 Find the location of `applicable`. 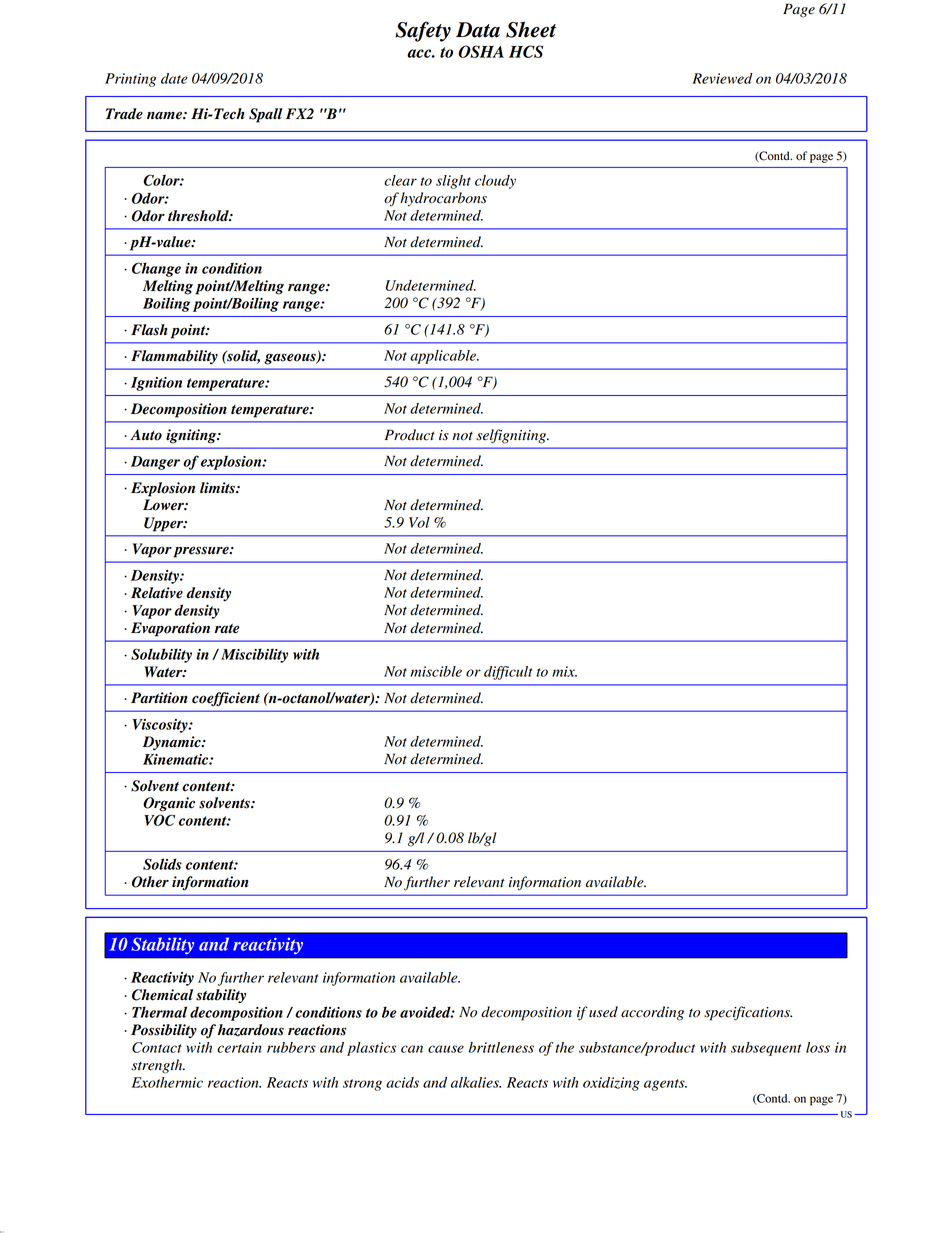

applicable is located at coordinates (444, 357).
